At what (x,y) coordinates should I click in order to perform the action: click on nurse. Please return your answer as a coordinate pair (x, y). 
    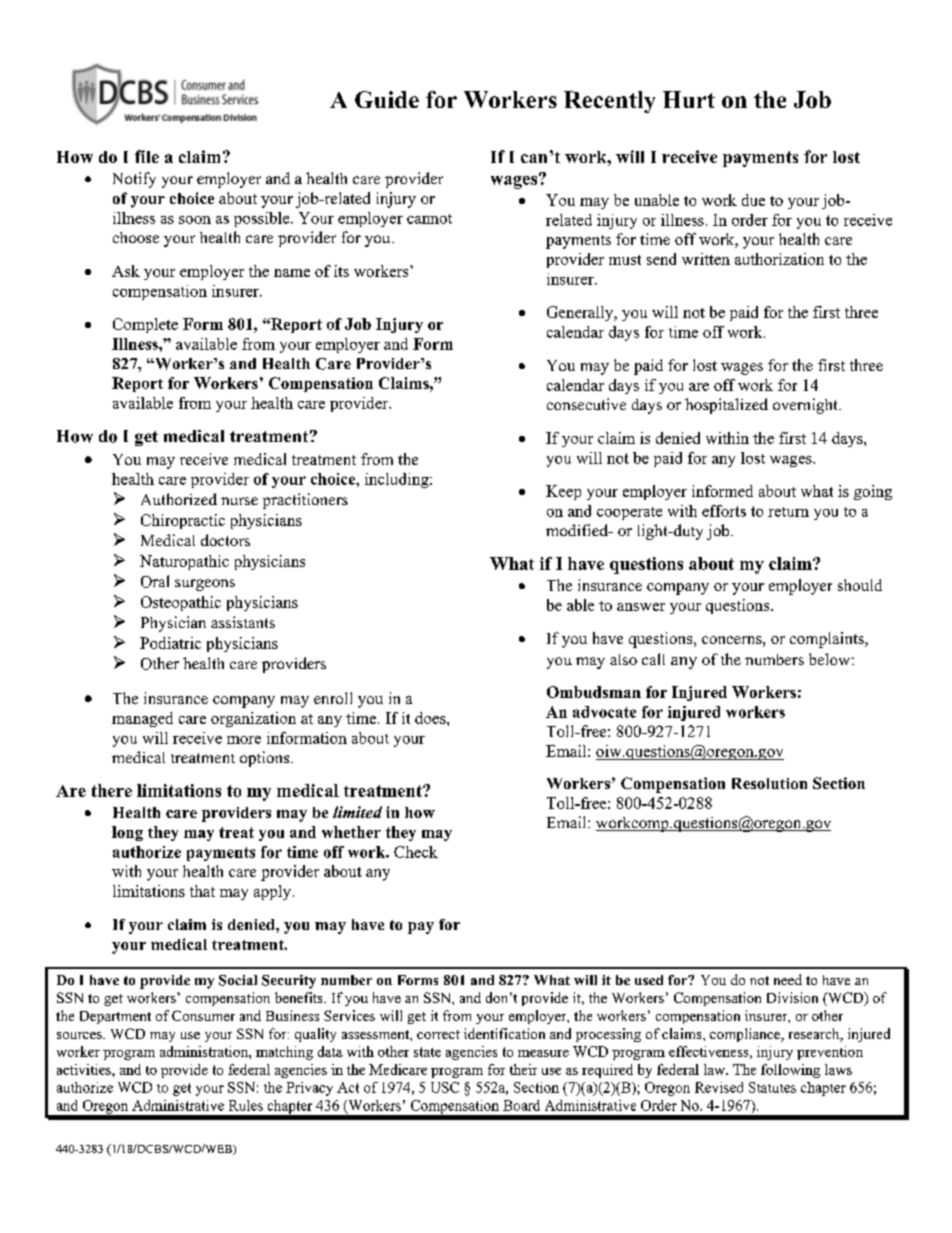
    Looking at the image, I should click on (239, 501).
